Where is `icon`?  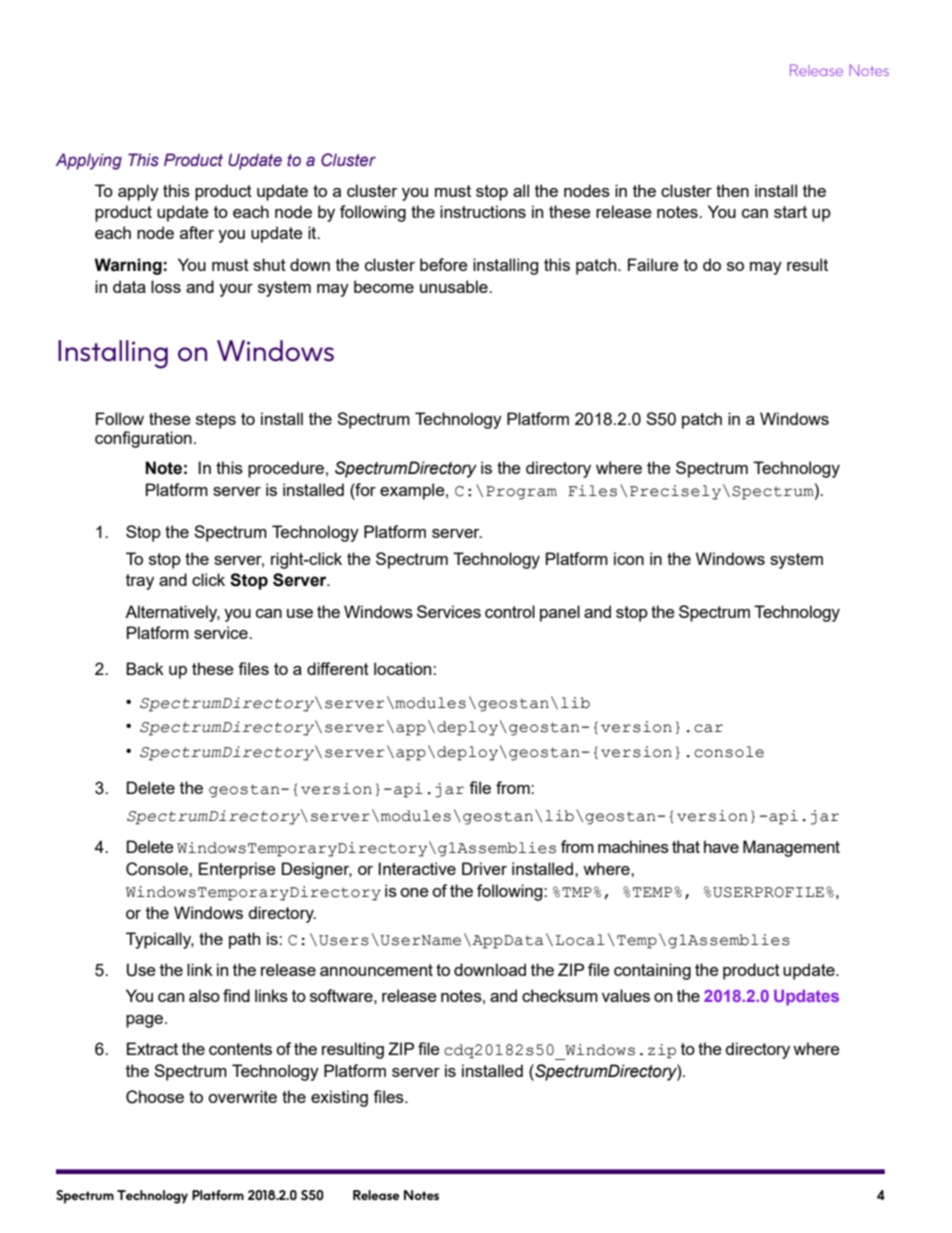 icon is located at coordinates (629, 558).
